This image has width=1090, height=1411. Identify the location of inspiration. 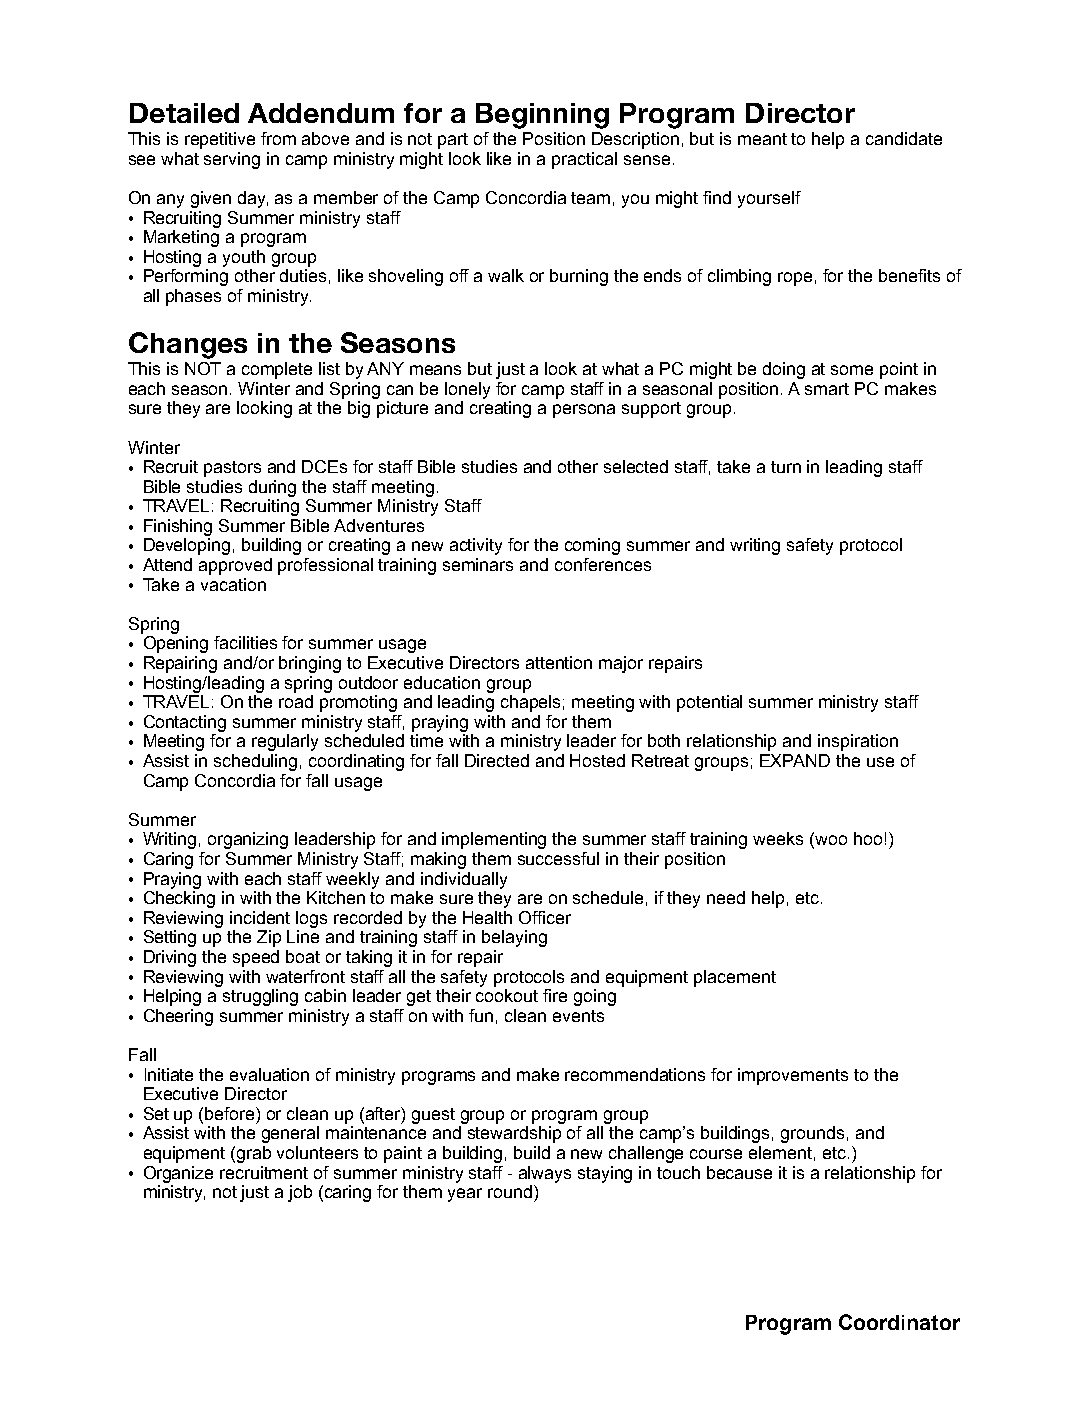
(858, 742).
